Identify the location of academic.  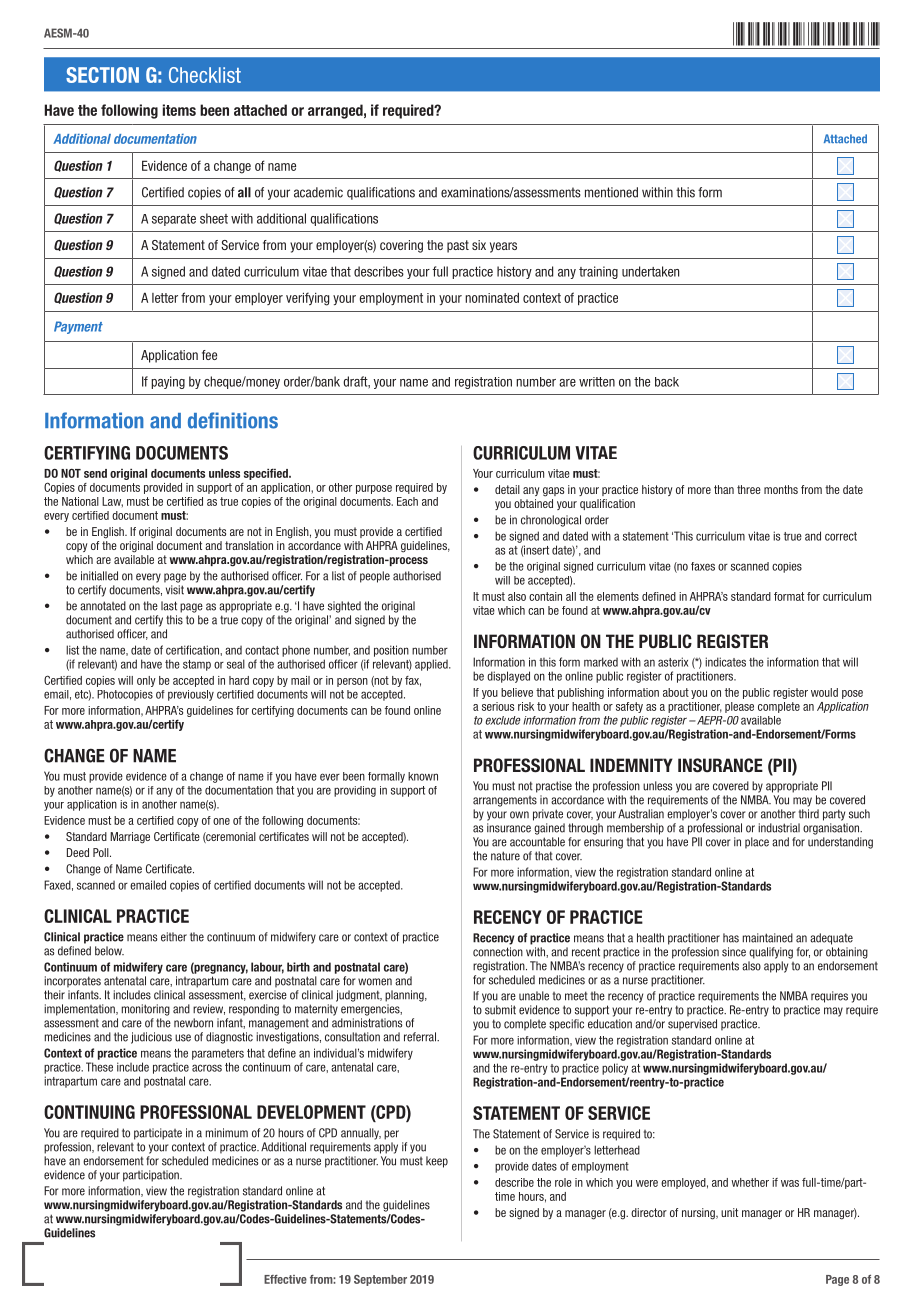
(318, 192).
